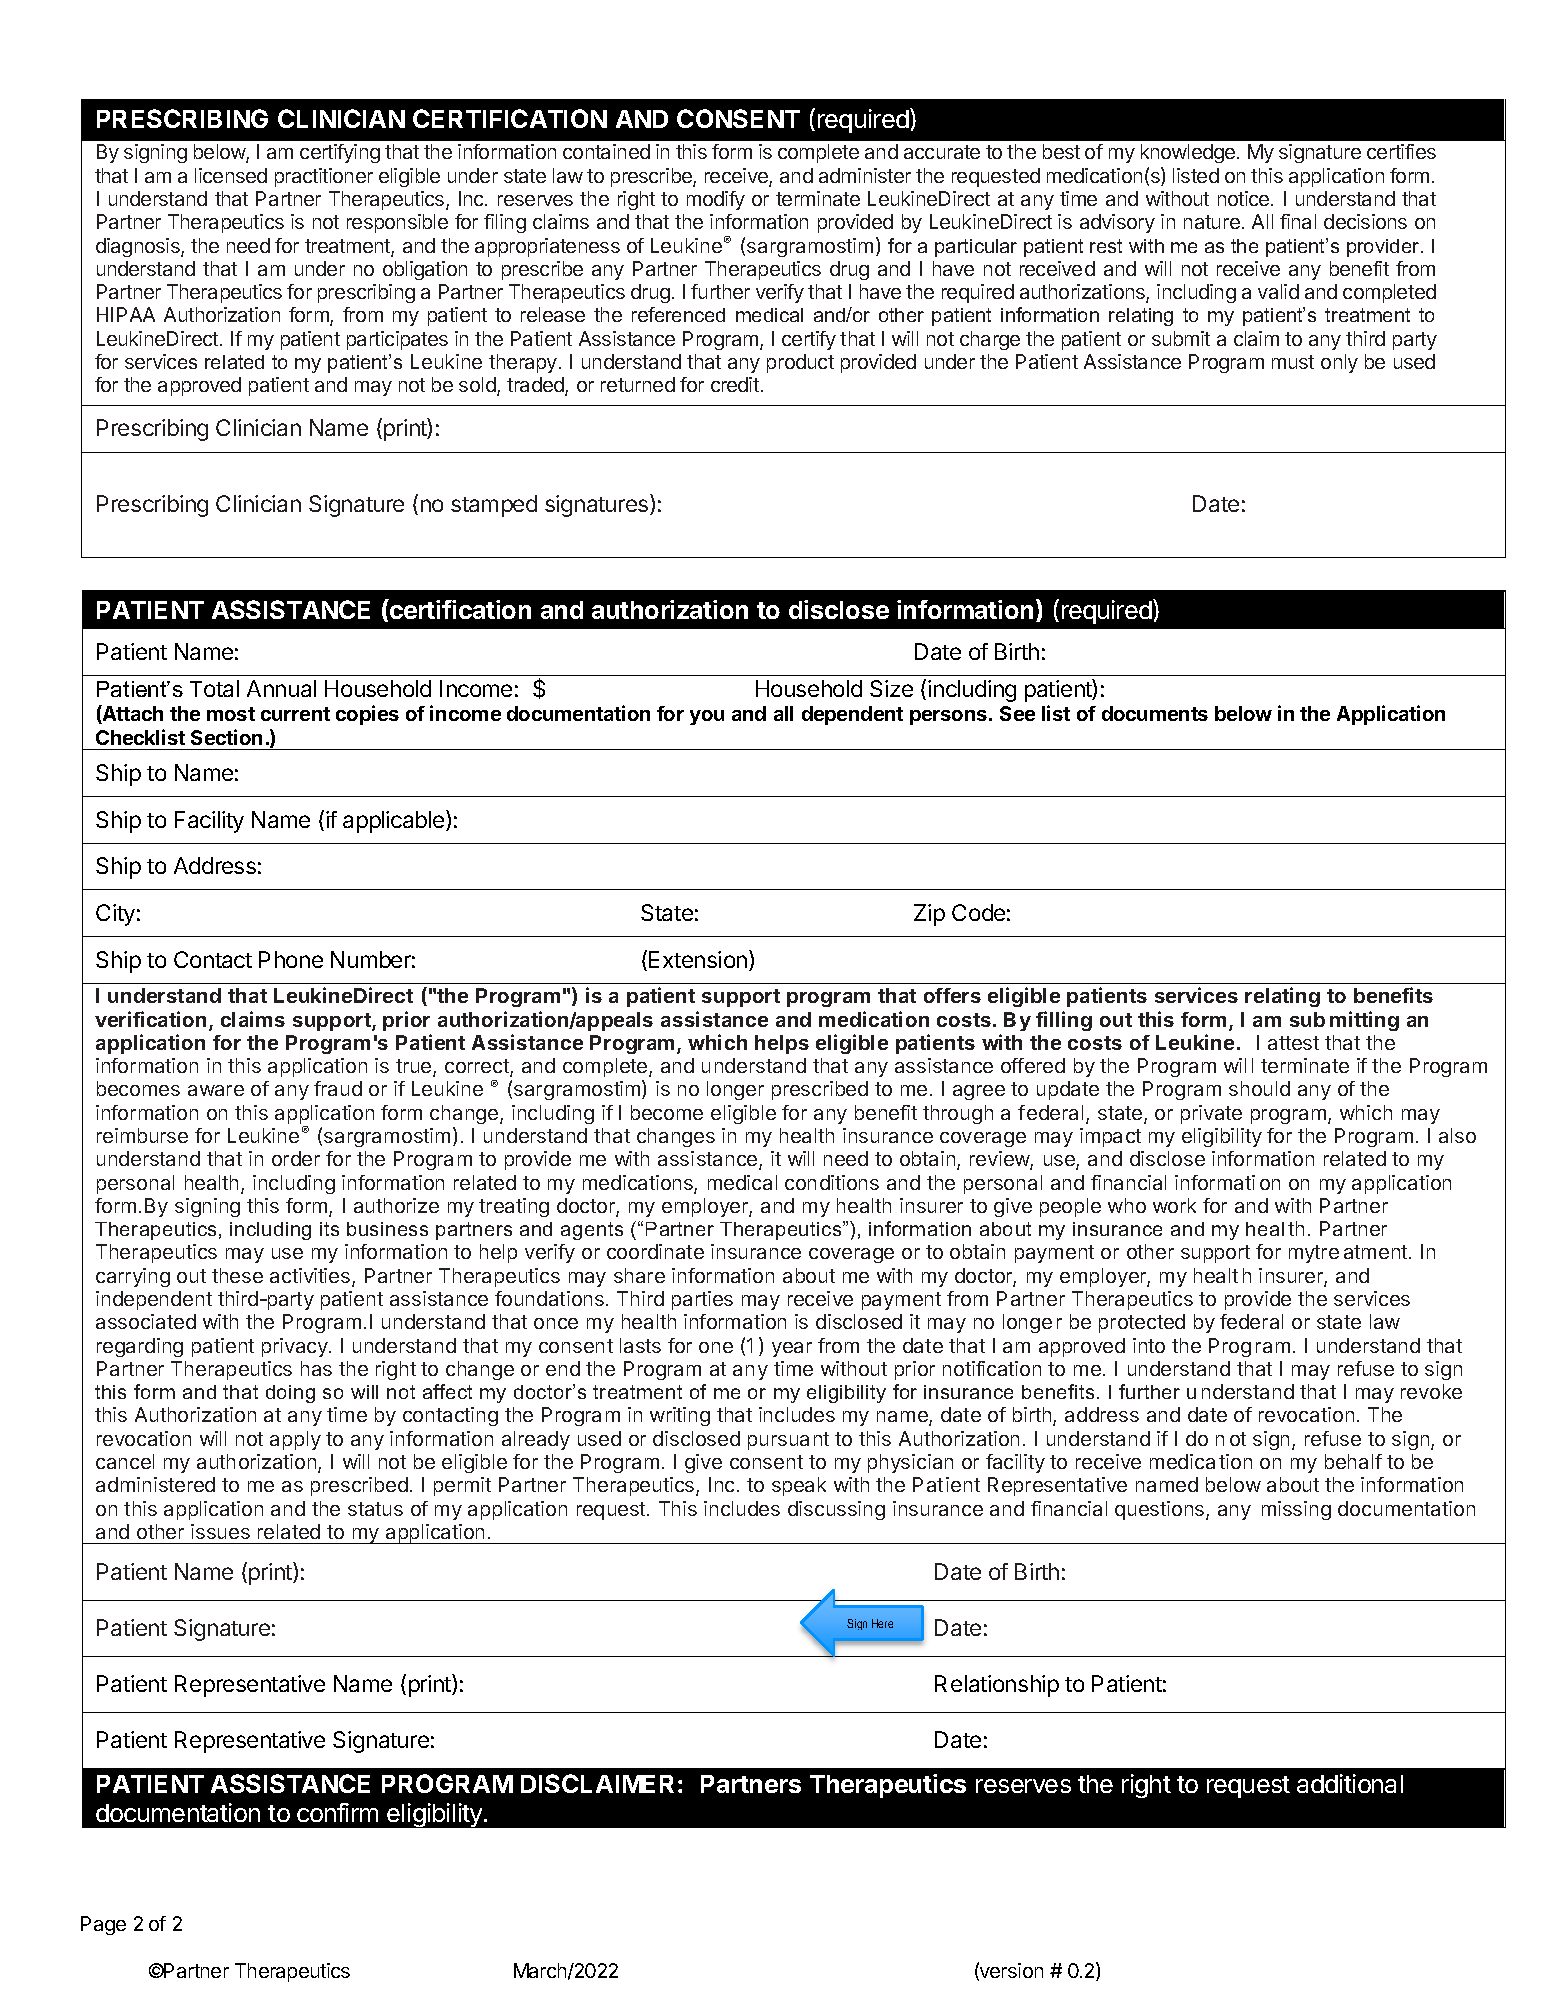 The height and width of the screenshot is (2004, 1548). Describe the element at coordinates (337, 1812) in the screenshot. I see `confirm` at that location.
